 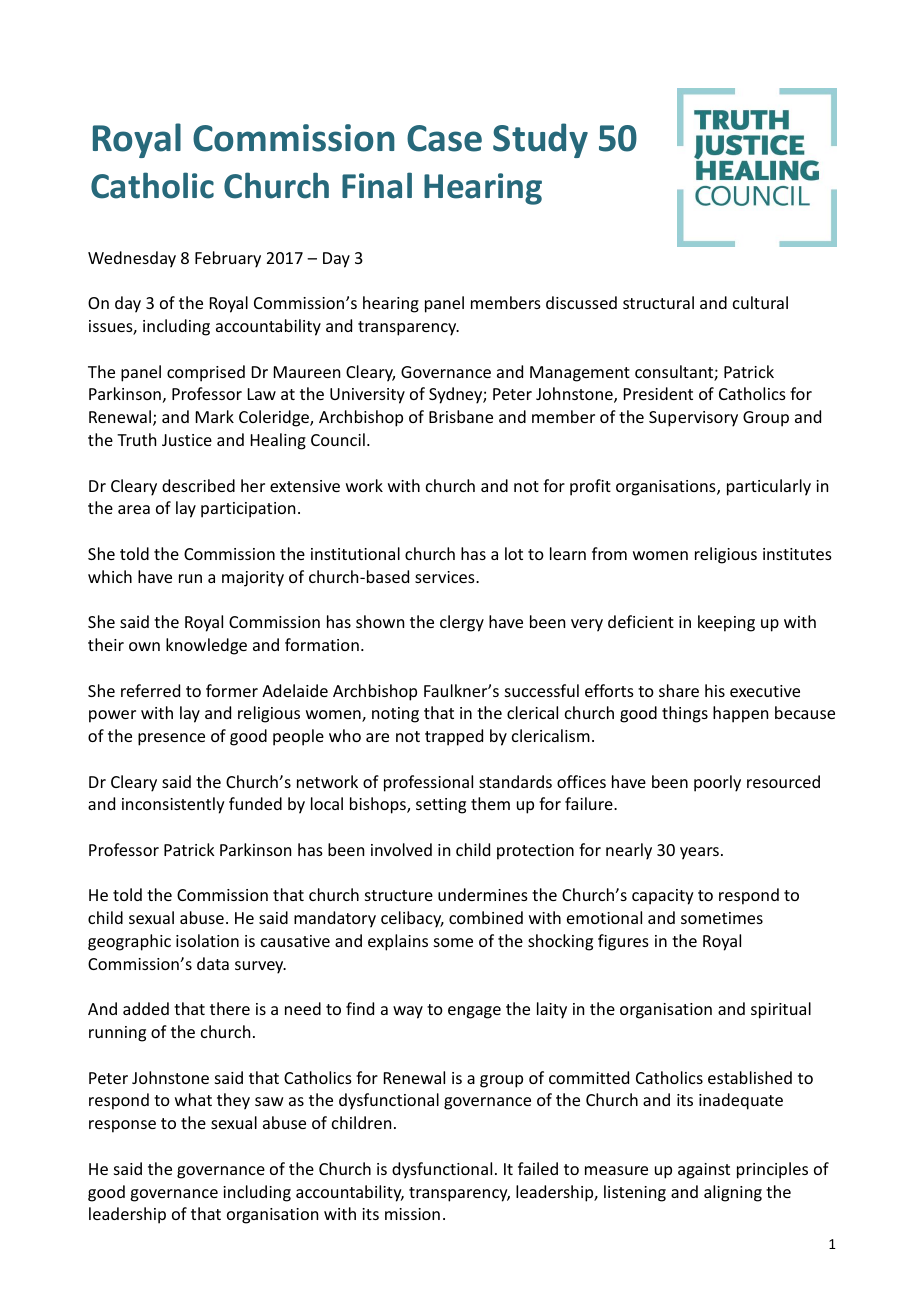 What do you see at coordinates (760, 302) in the screenshot?
I see `cultural` at bounding box center [760, 302].
